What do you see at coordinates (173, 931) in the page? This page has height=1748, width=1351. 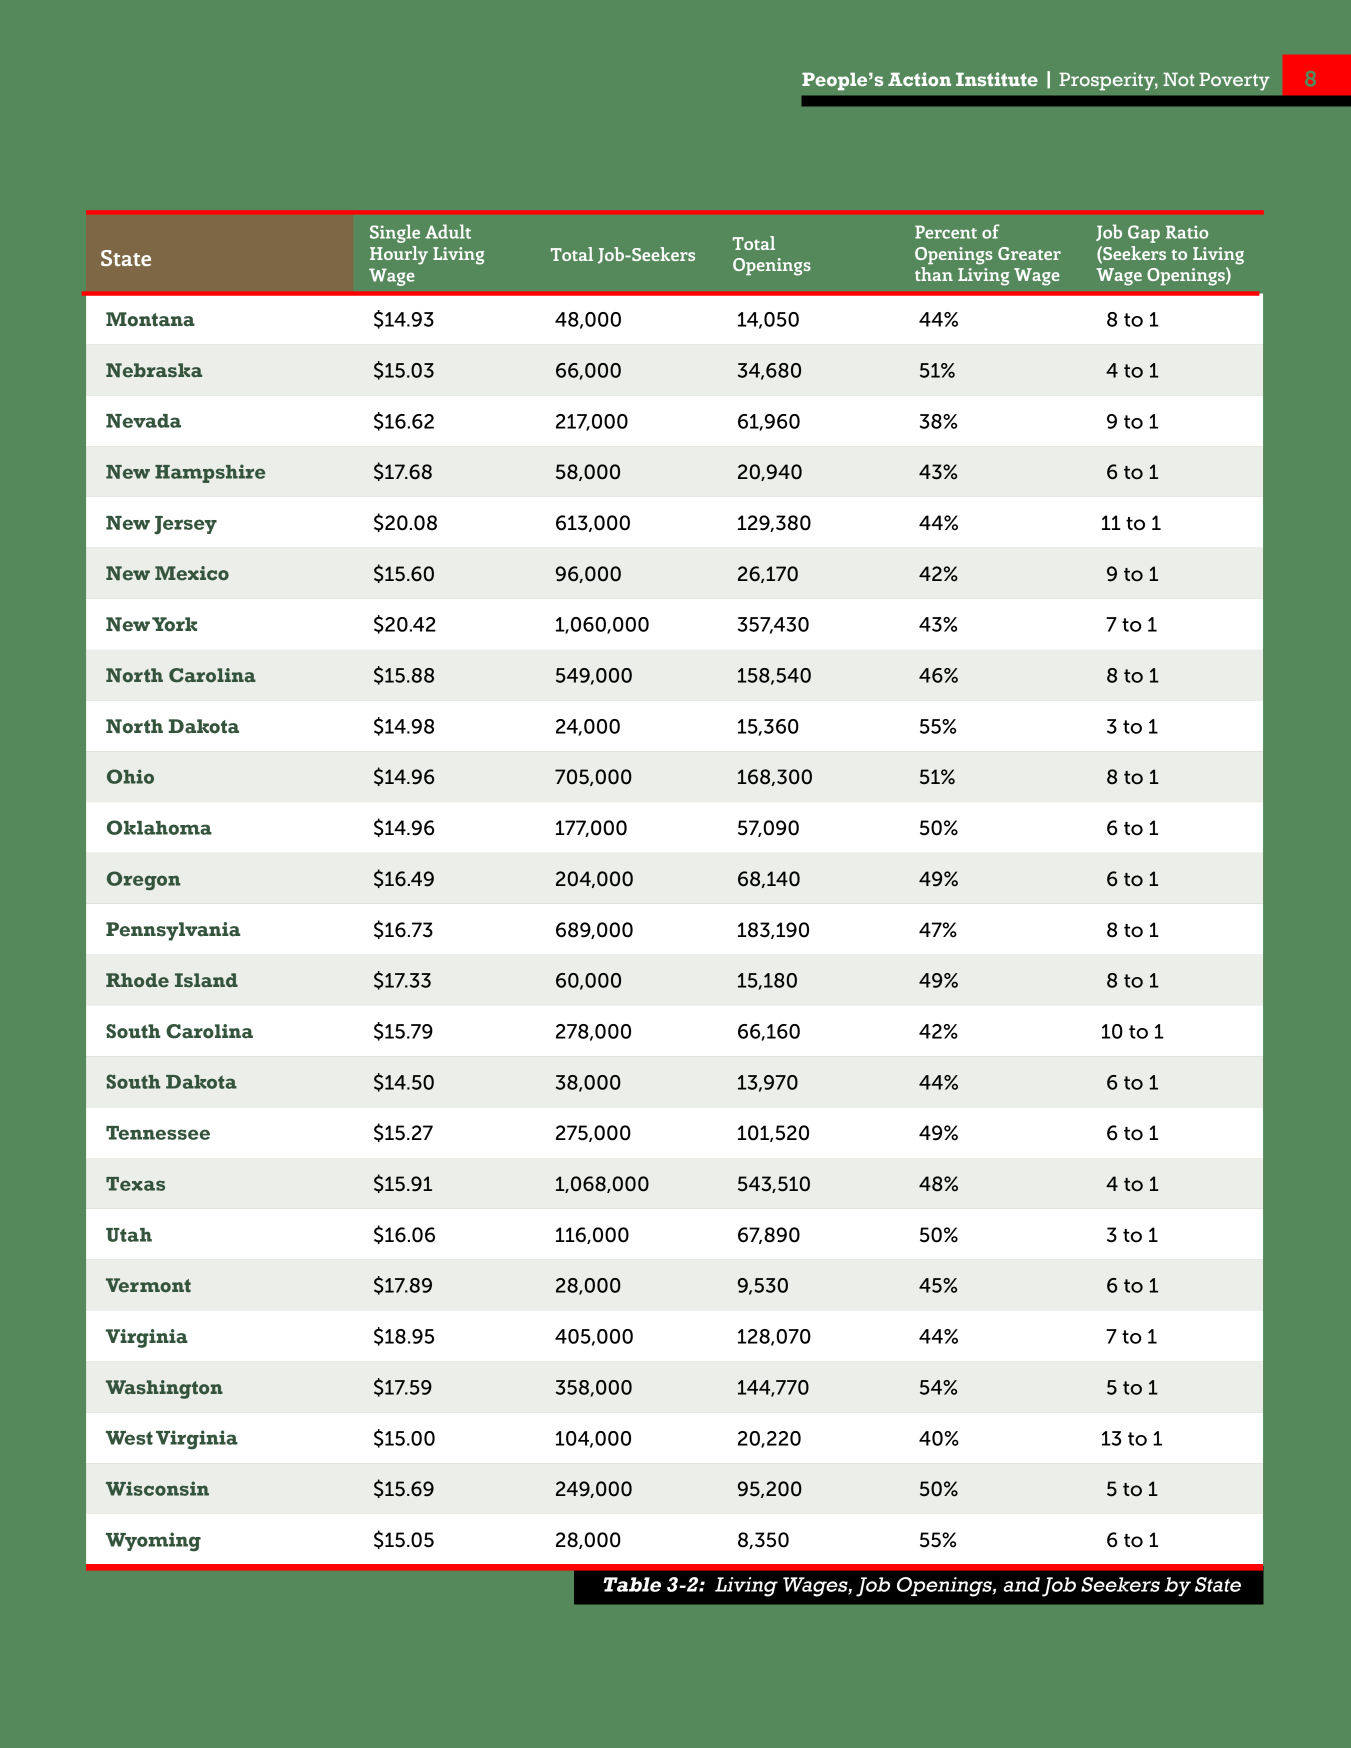 I see `Pennsylvania` at bounding box center [173, 931].
